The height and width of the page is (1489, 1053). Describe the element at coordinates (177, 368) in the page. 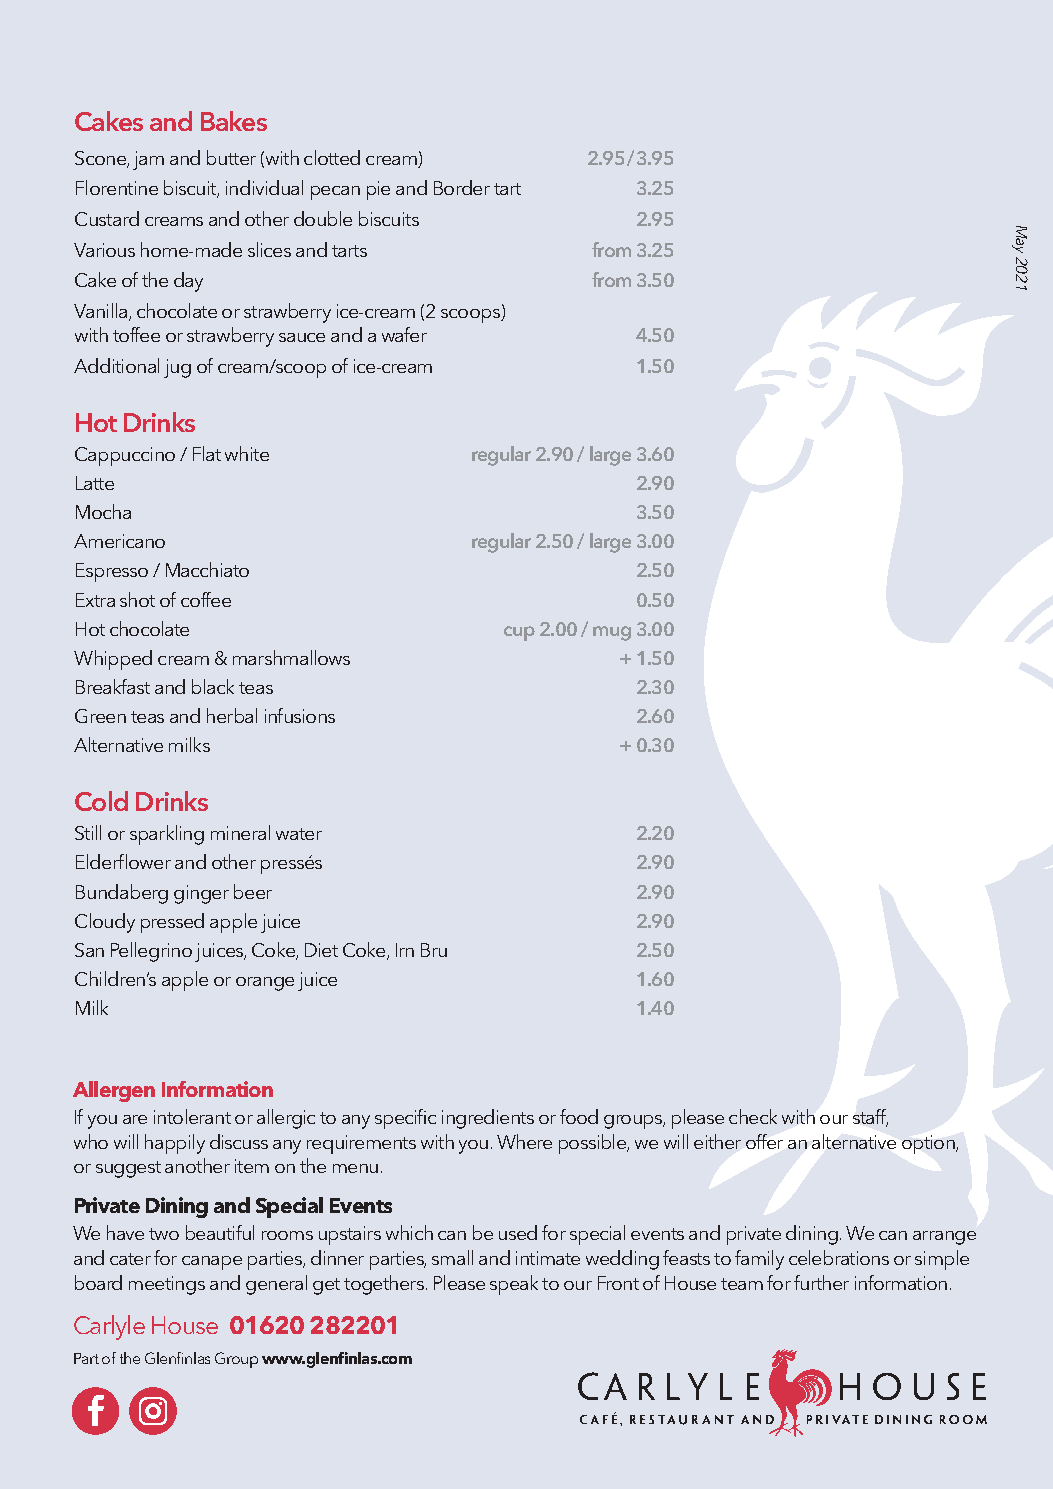

I see `jug` at that location.
